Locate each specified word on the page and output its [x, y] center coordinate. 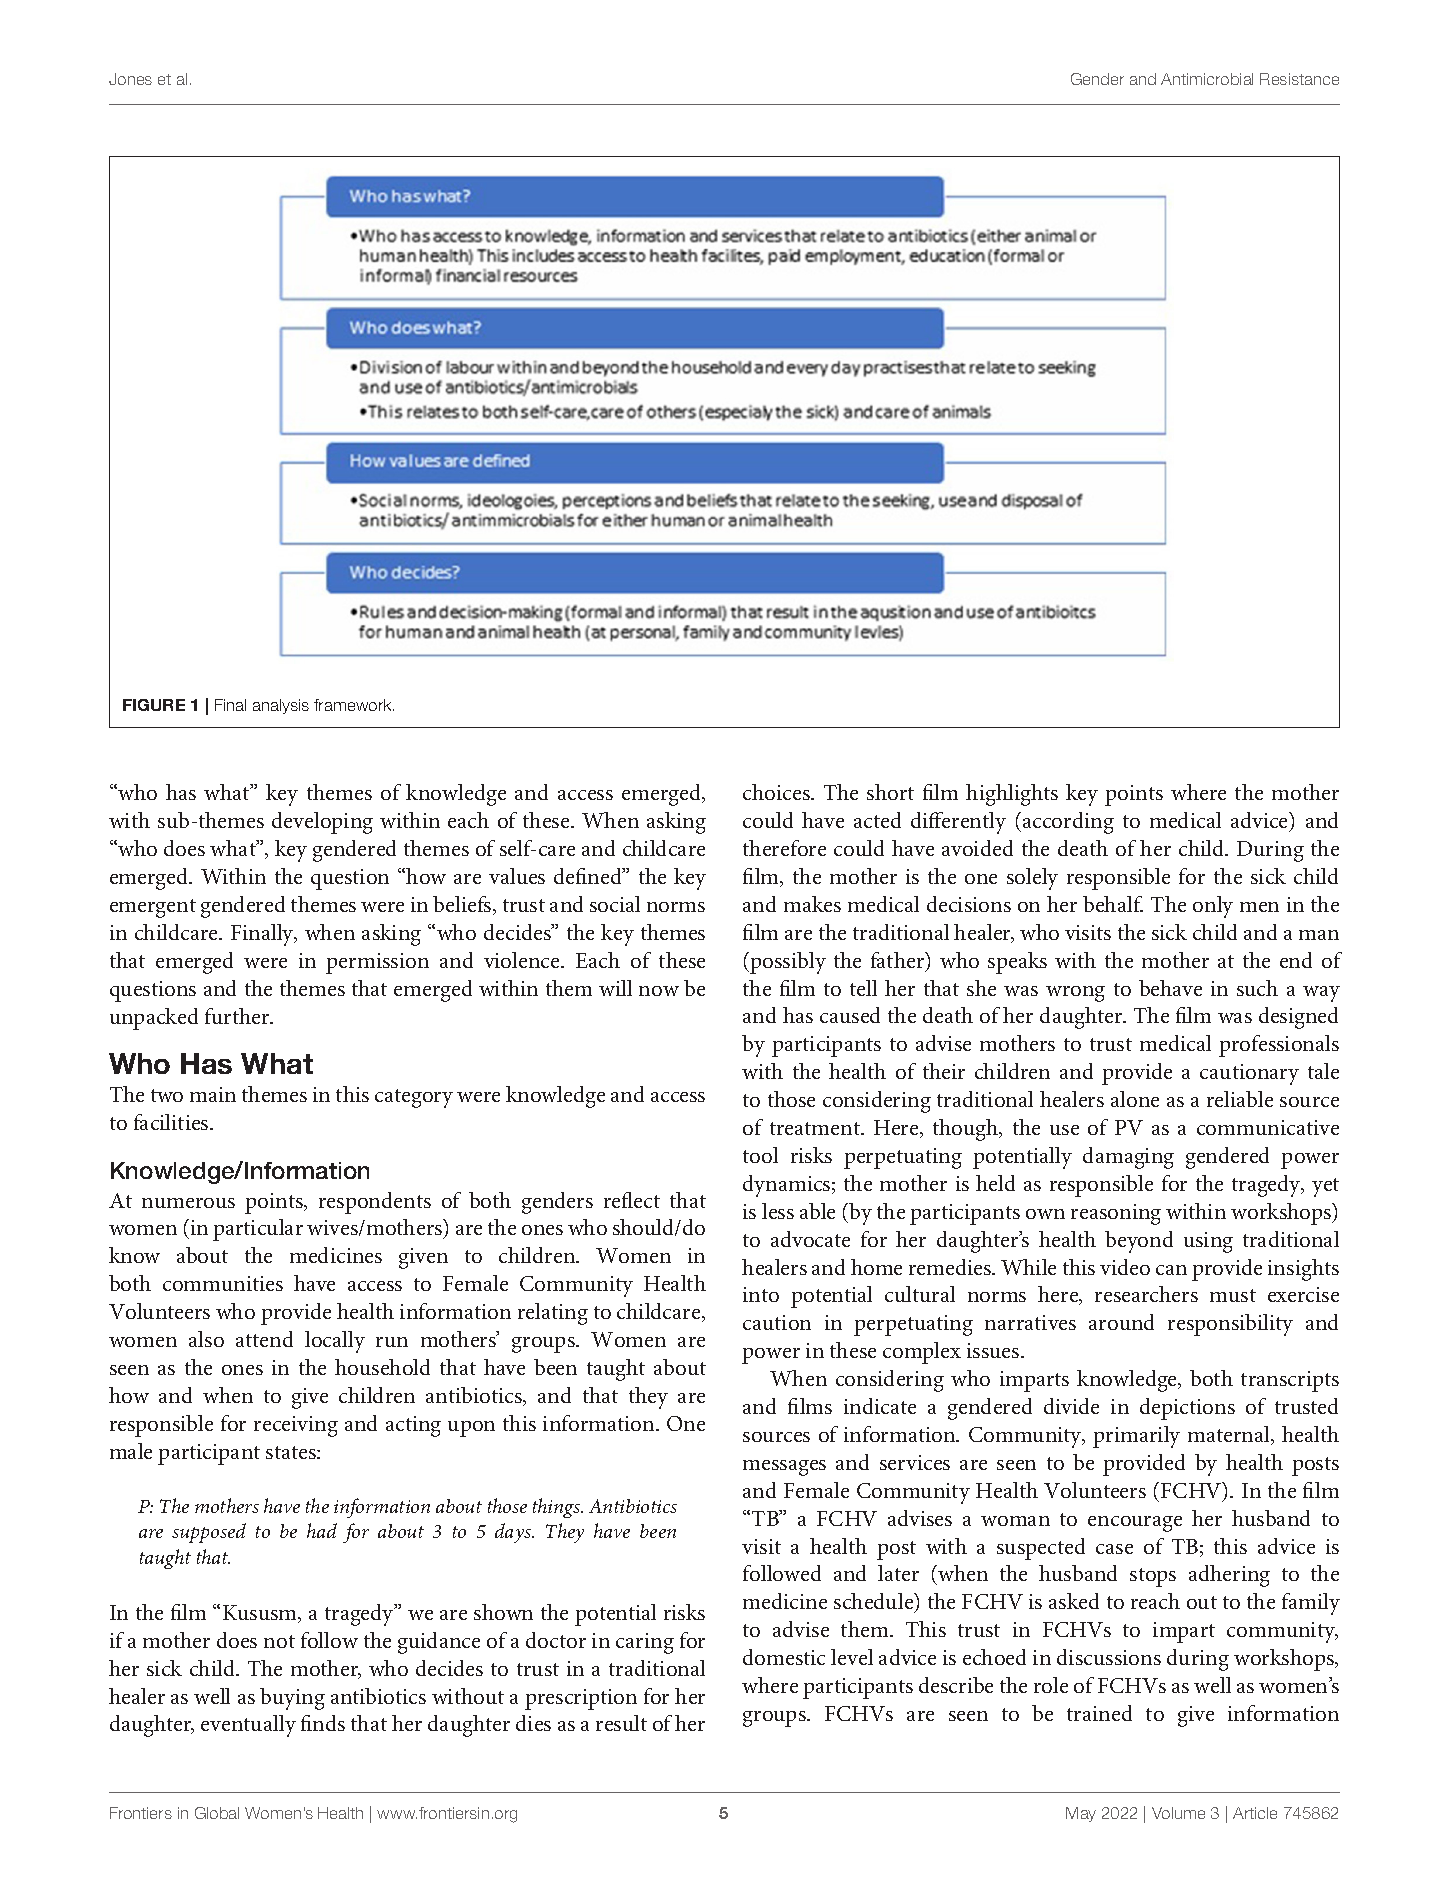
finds [323, 1723]
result [621, 1723]
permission [377, 963]
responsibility [1230, 1325]
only [1213, 907]
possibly [788, 963]
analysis [281, 706]
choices [777, 792]
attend [264, 1339]
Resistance [1299, 79]
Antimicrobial [1207, 79]
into [761, 1294]
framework [354, 705]
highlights [1012, 795]
